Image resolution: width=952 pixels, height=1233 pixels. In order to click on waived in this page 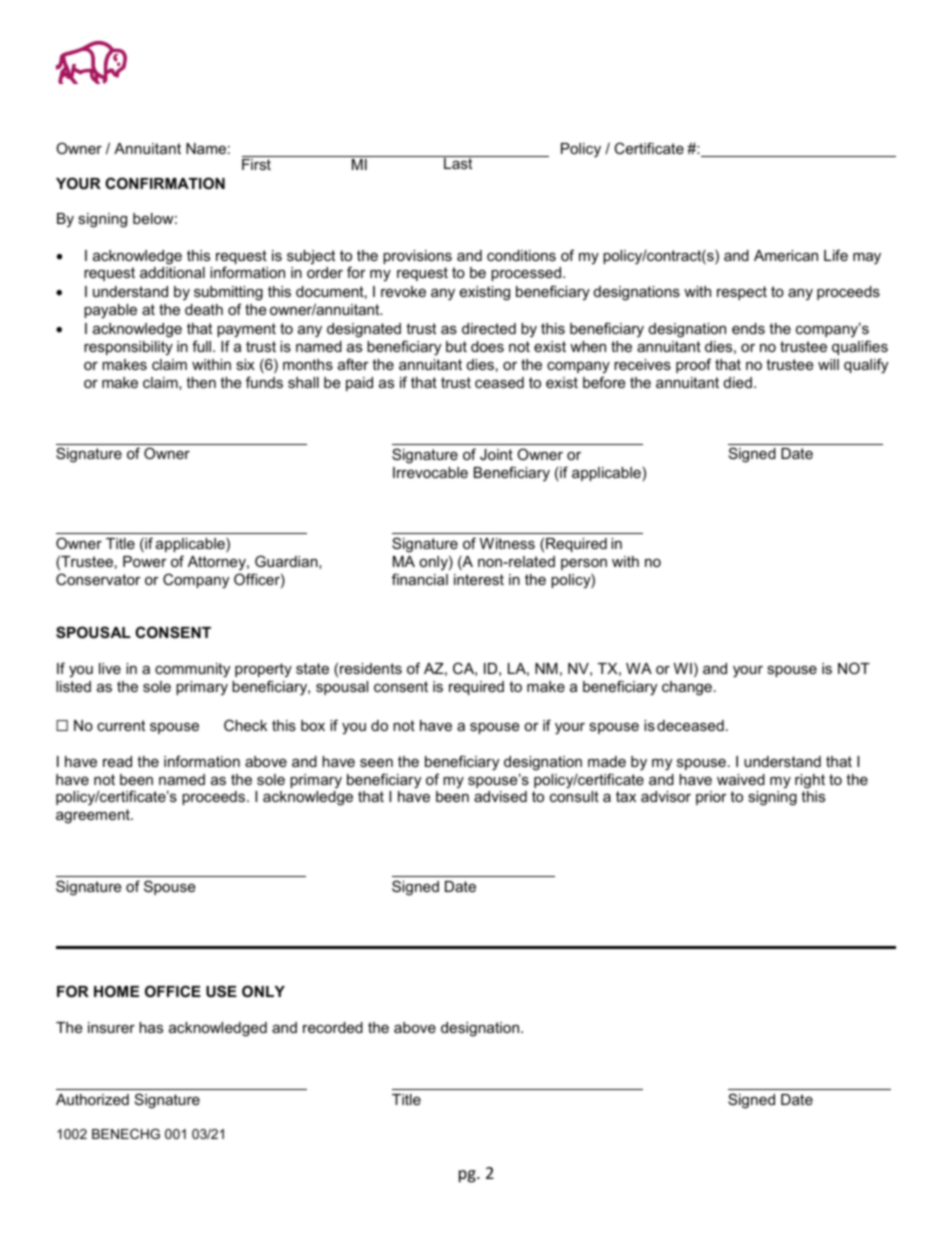, I will do `click(741, 779)`.
